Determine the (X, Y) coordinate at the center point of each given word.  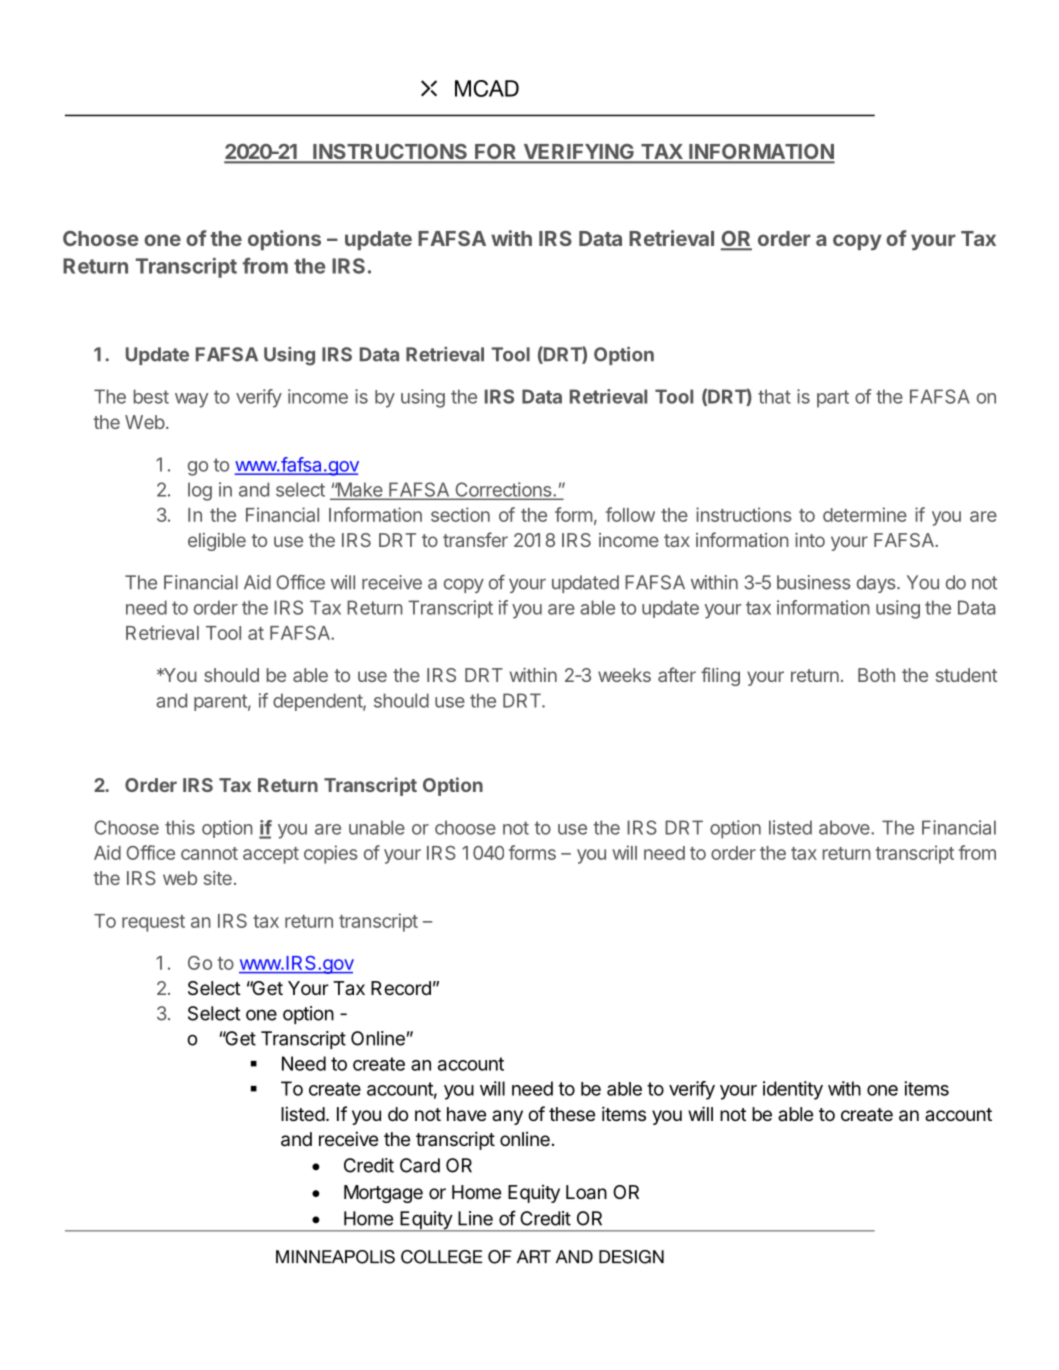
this (180, 827)
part (833, 399)
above (845, 827)
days (877, 584)
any (507, 1117)
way (192, 400)
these (572, 1114)
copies (331, 854)
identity (793, 1090)
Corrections (503, 490)
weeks (624, 675)
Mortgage (383, 1194)
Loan (586, 1192)
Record (401, 988)
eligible (217, 542)
